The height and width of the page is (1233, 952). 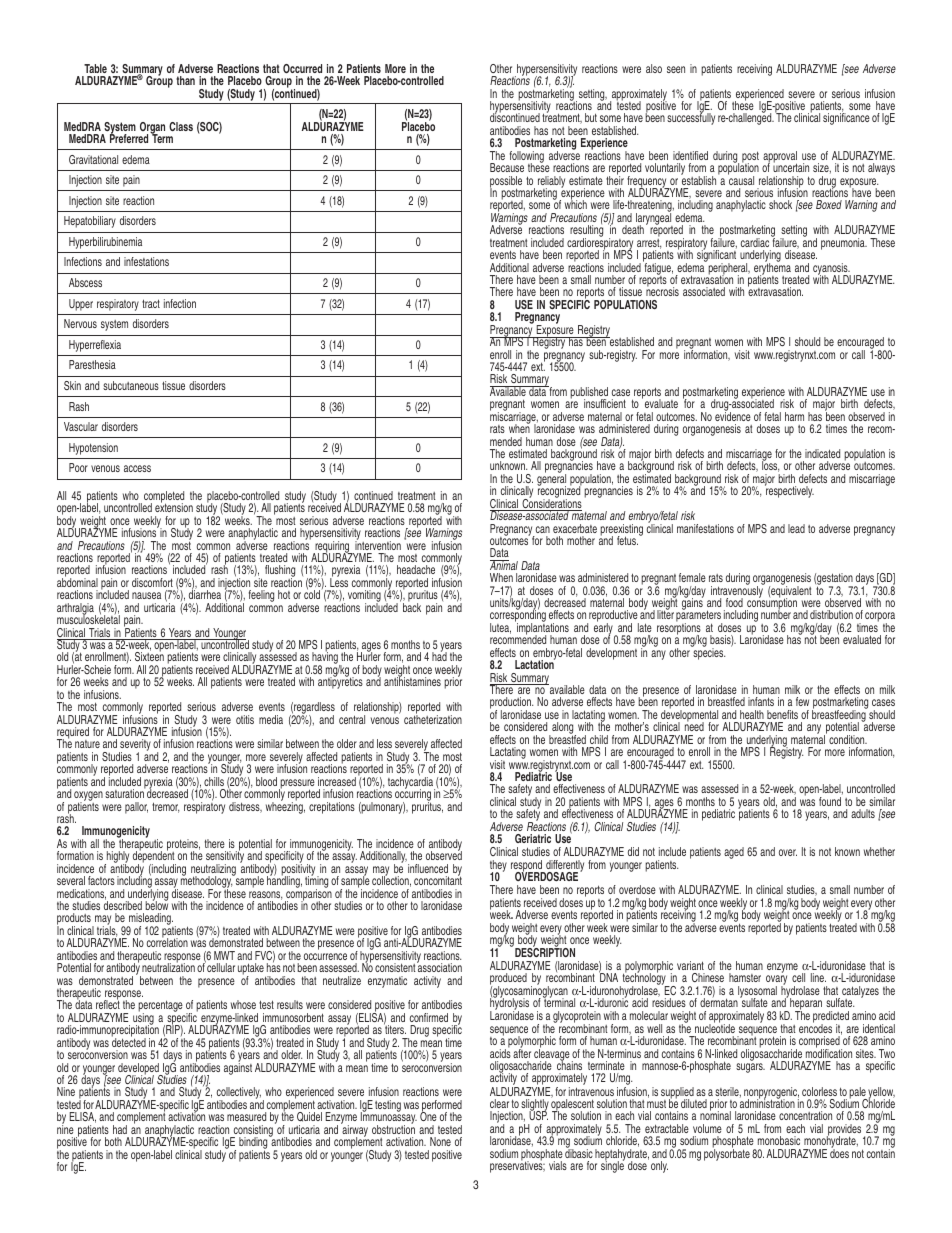 I want to click on found, so click(x=830, y=801).
